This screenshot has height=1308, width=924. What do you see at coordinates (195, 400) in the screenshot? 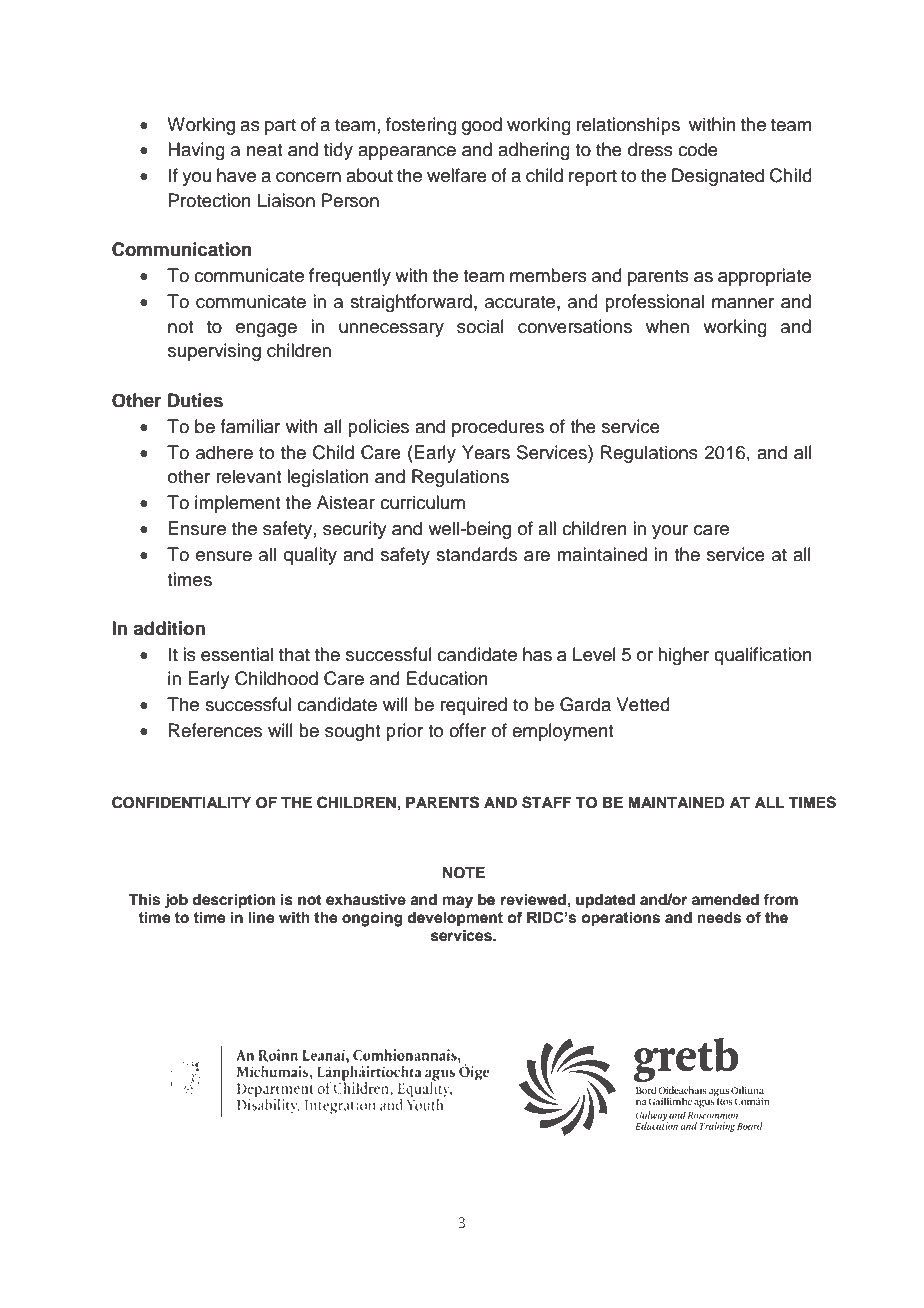
I see `Duties` at bounding box center [195, 400].
